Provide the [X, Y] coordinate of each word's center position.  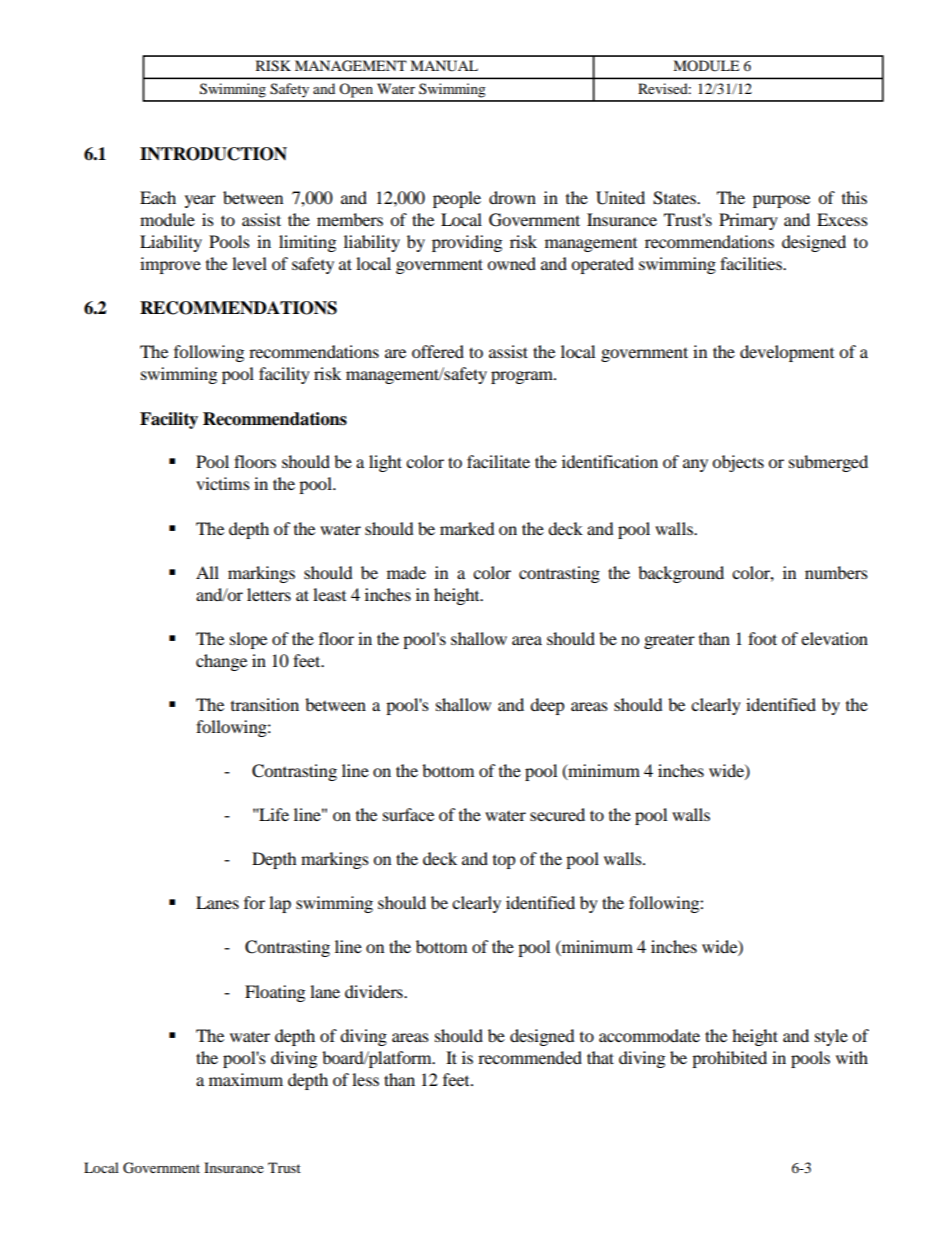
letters [269, 594]
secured [557, 814]
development [787, 353]
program [523, 377]
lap [280, 904]
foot [762, 638]
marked [467, 528]
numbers [836, 572]
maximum [246, 1079]
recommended [530, 1057]
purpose [781, 201]
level [249, 263]
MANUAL [444, 66]
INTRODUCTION [213, 154]
